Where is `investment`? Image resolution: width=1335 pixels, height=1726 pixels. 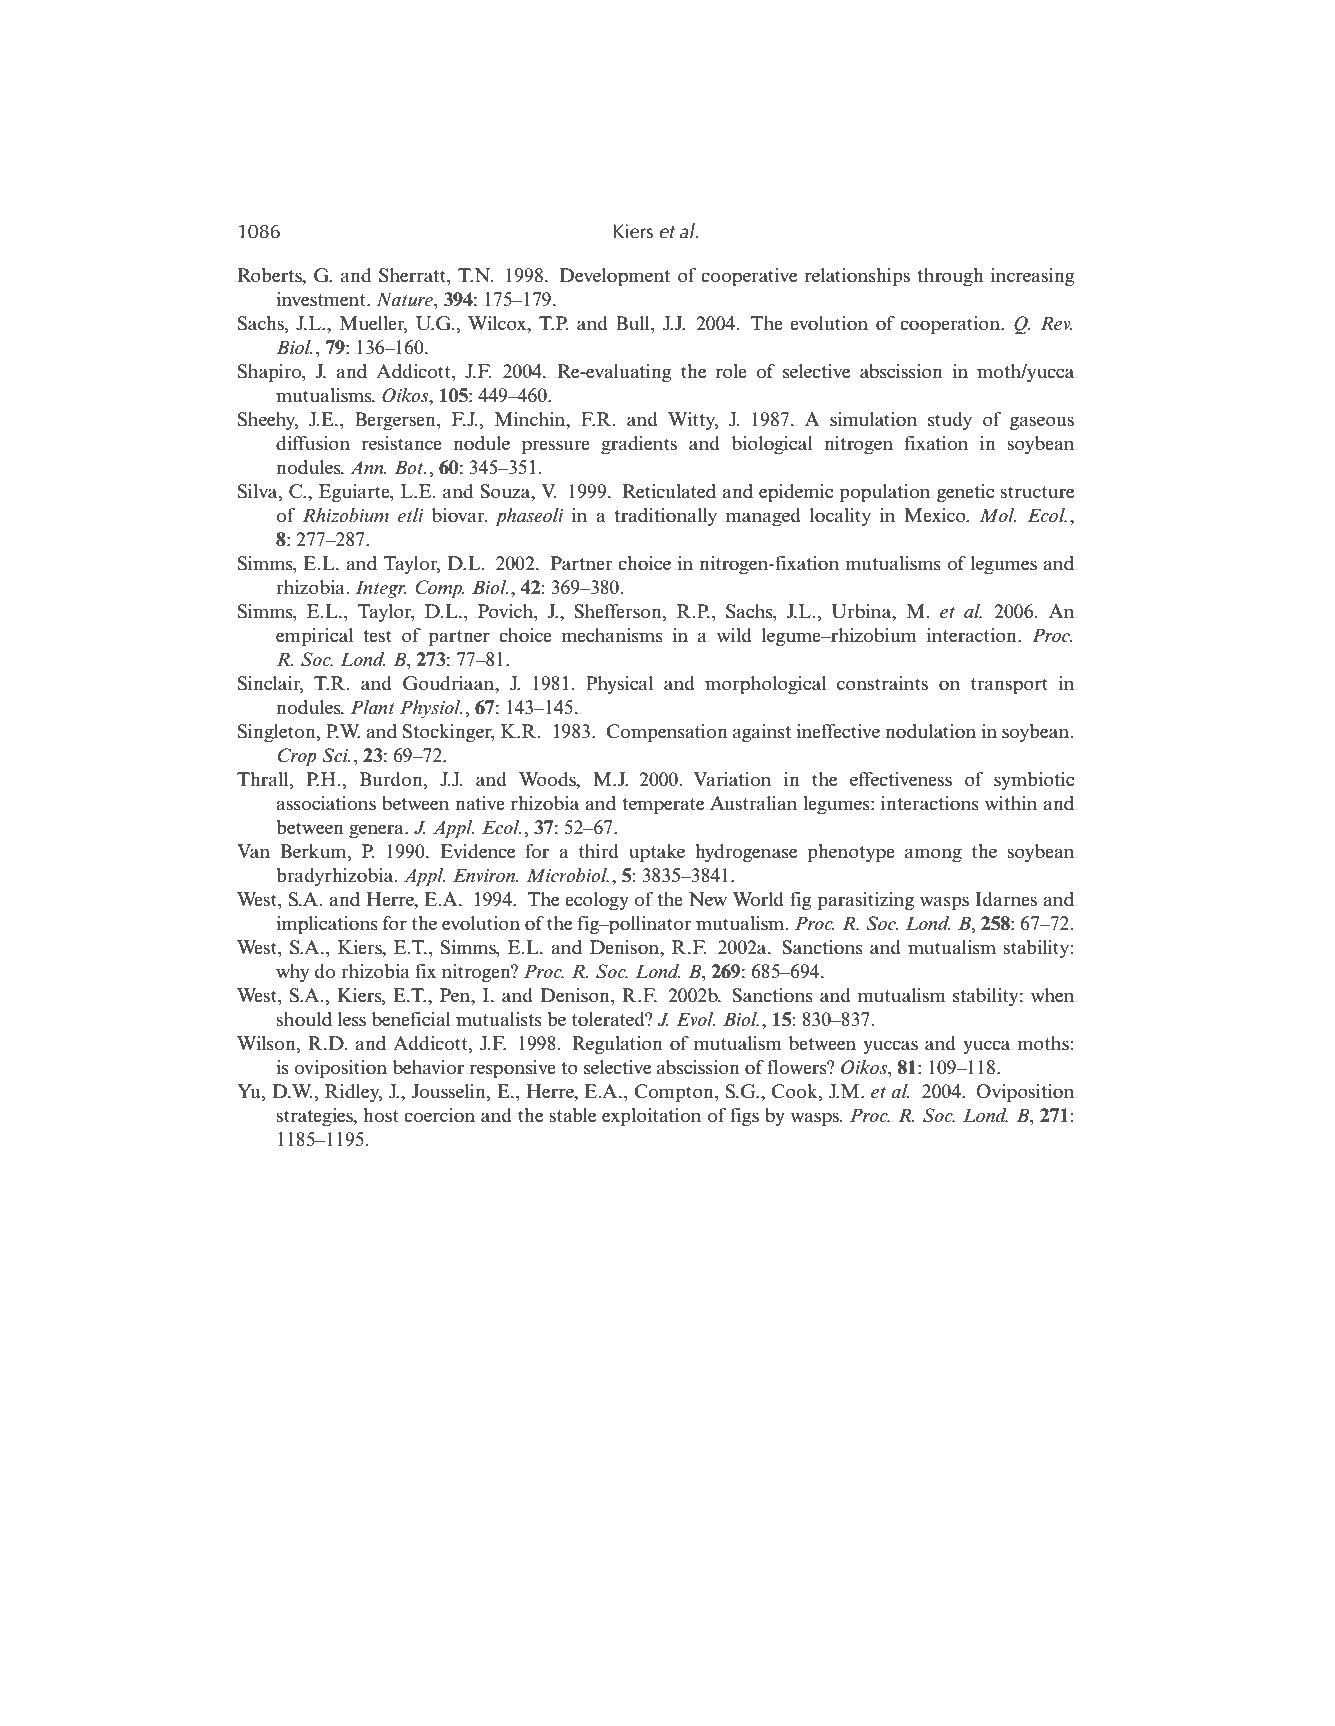 investment is located at coordinates (322, 299).
